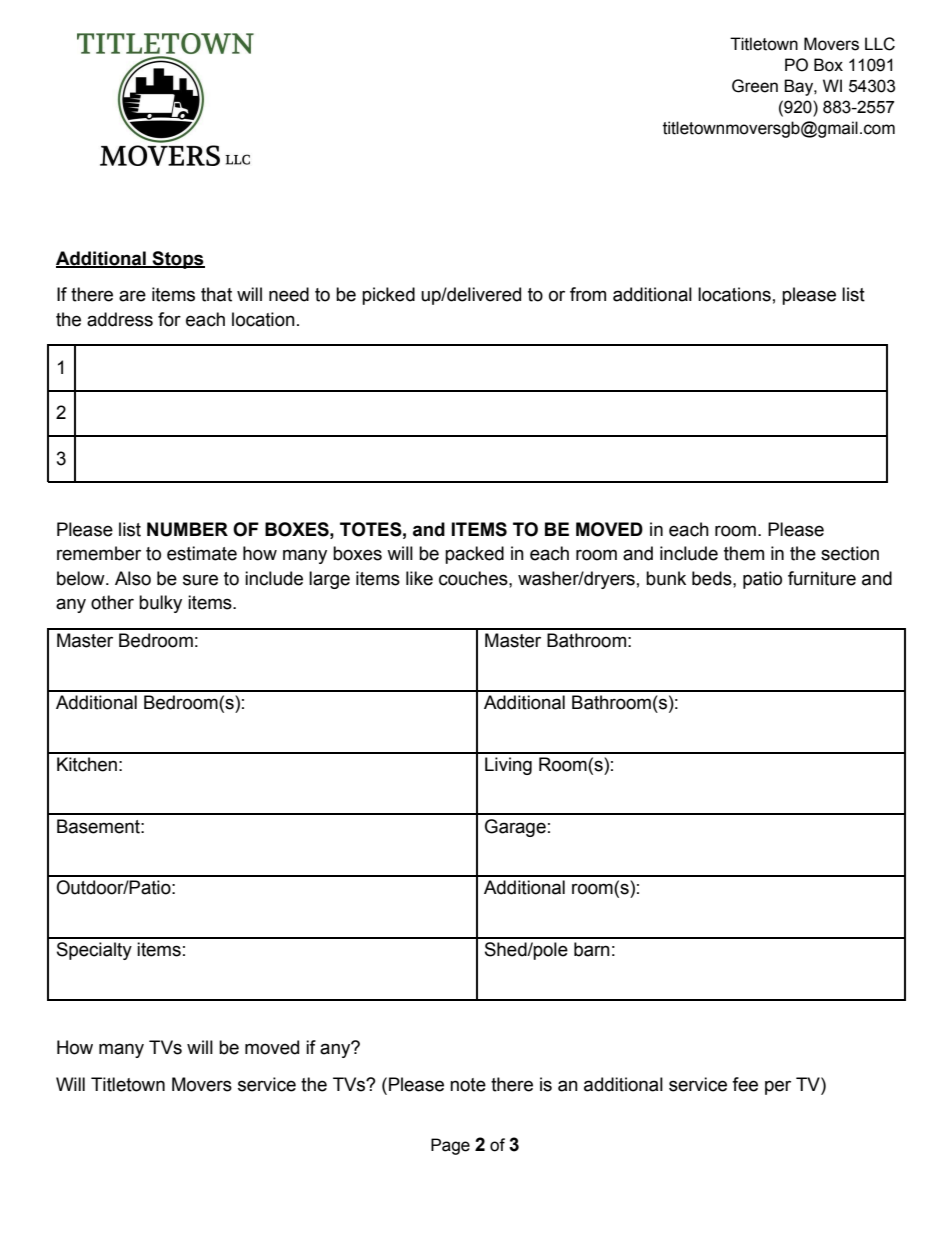 Image resolution: width=952 pixels, height=1233 pixels. Describe the element at coordinates (468, 1085) in the page. I see `note` at that location.
